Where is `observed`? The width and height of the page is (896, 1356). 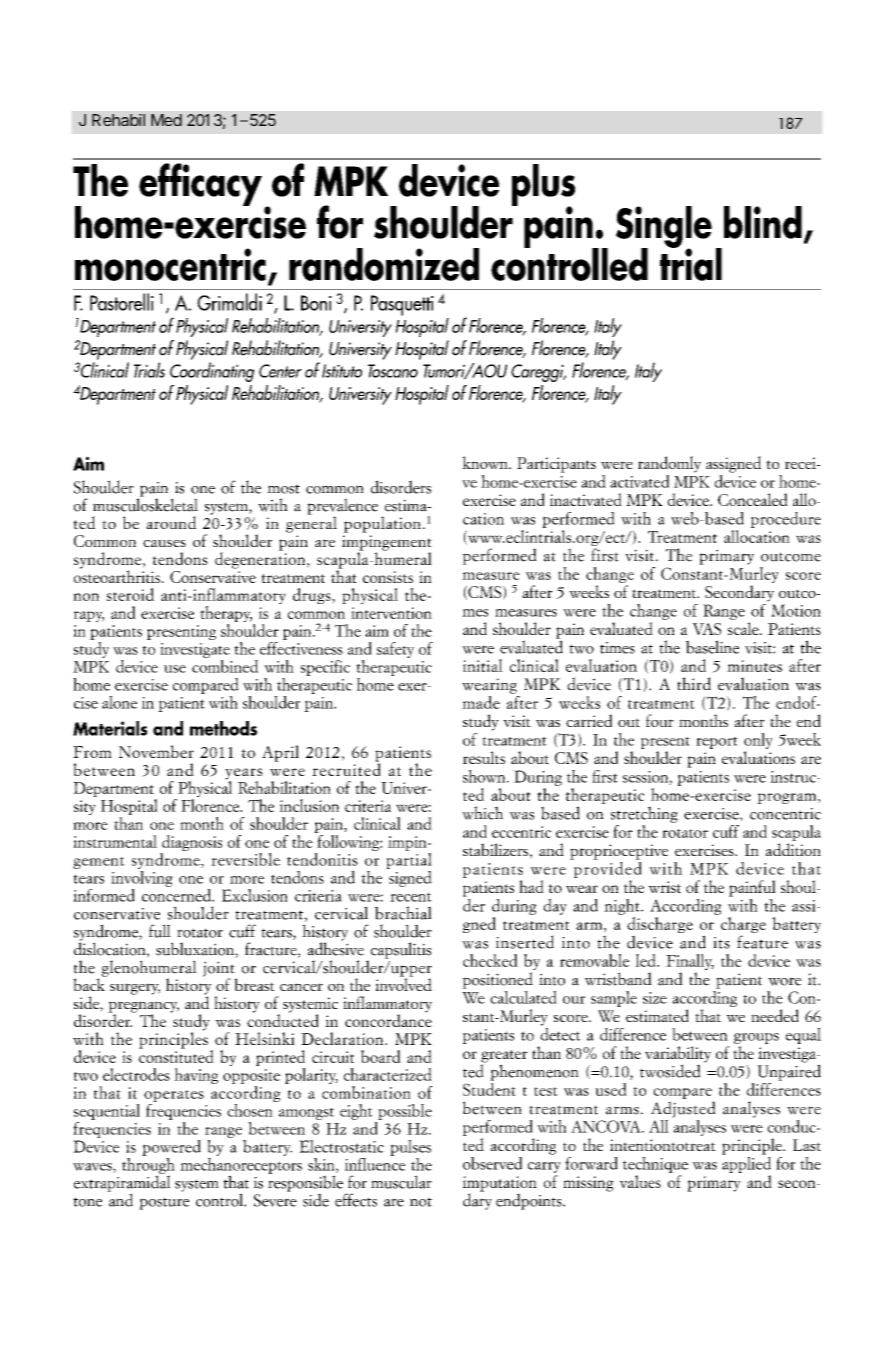 observed is located at coordinates (492, 1163).
